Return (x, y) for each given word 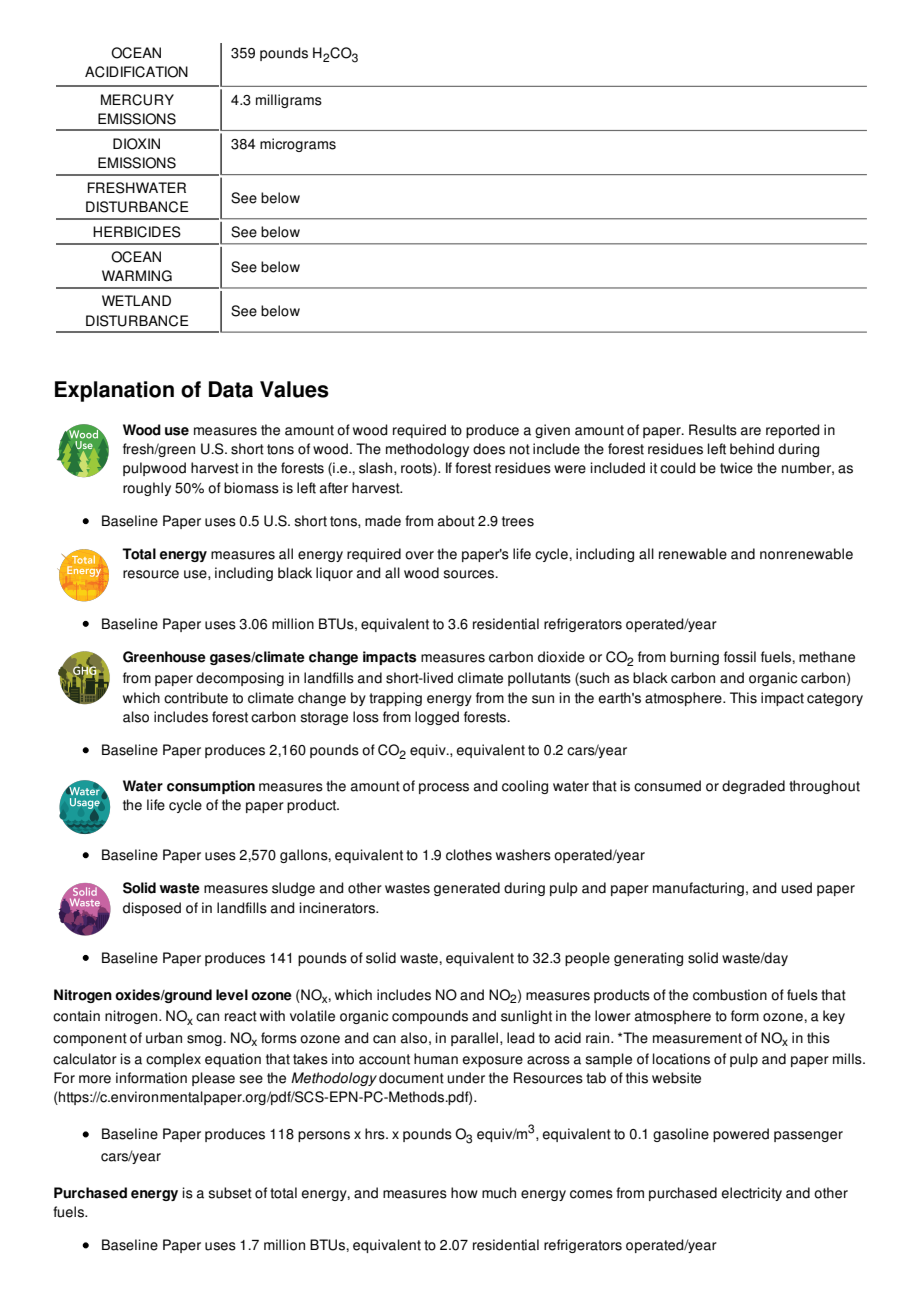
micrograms (298, 145)
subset (230, 1193)
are (751, 431)
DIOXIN (136, 144)
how (464, 1193)
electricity (751, 1194)
